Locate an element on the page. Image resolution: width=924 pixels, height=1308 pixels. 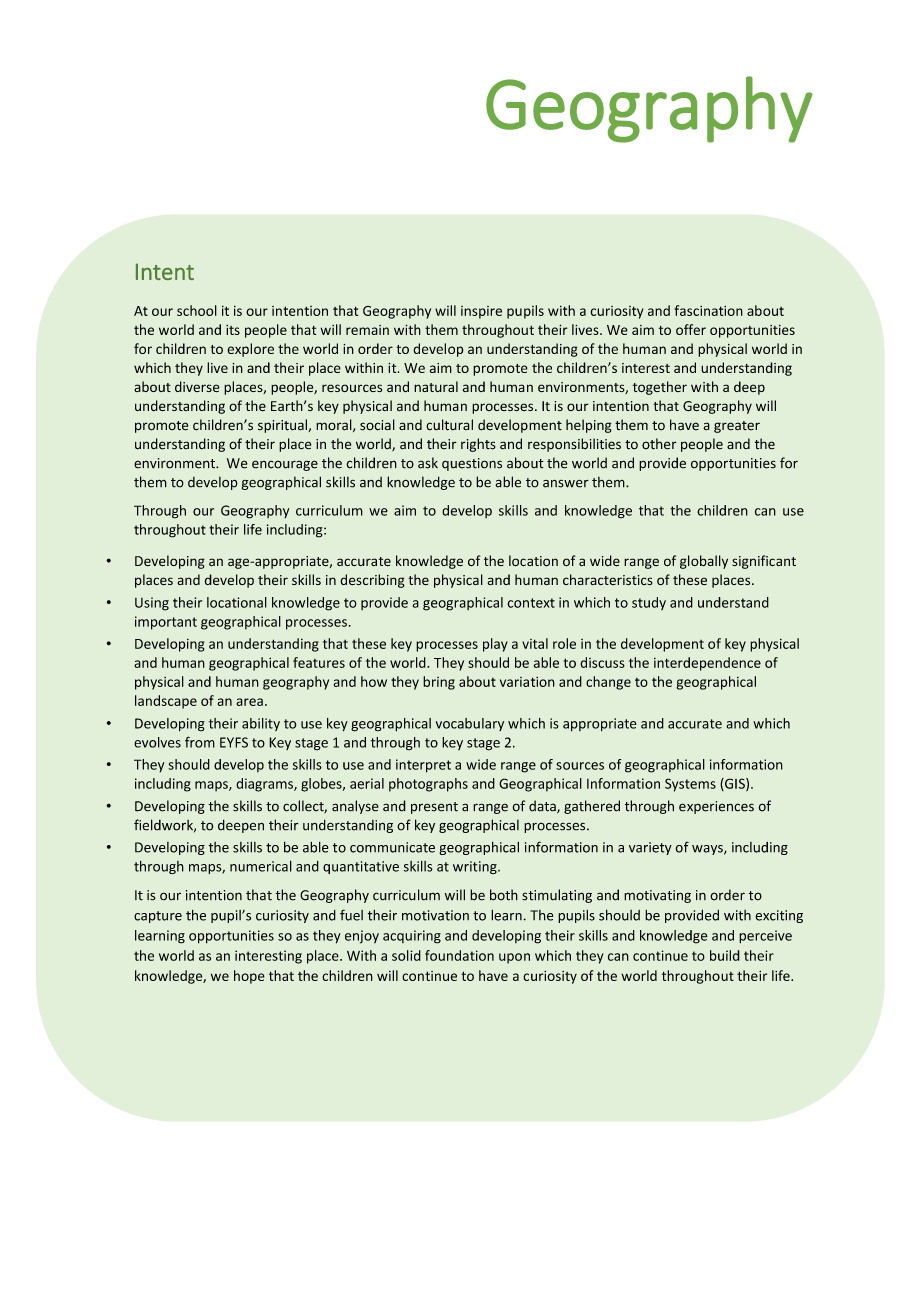
build is located at coordinates (725, 955).
